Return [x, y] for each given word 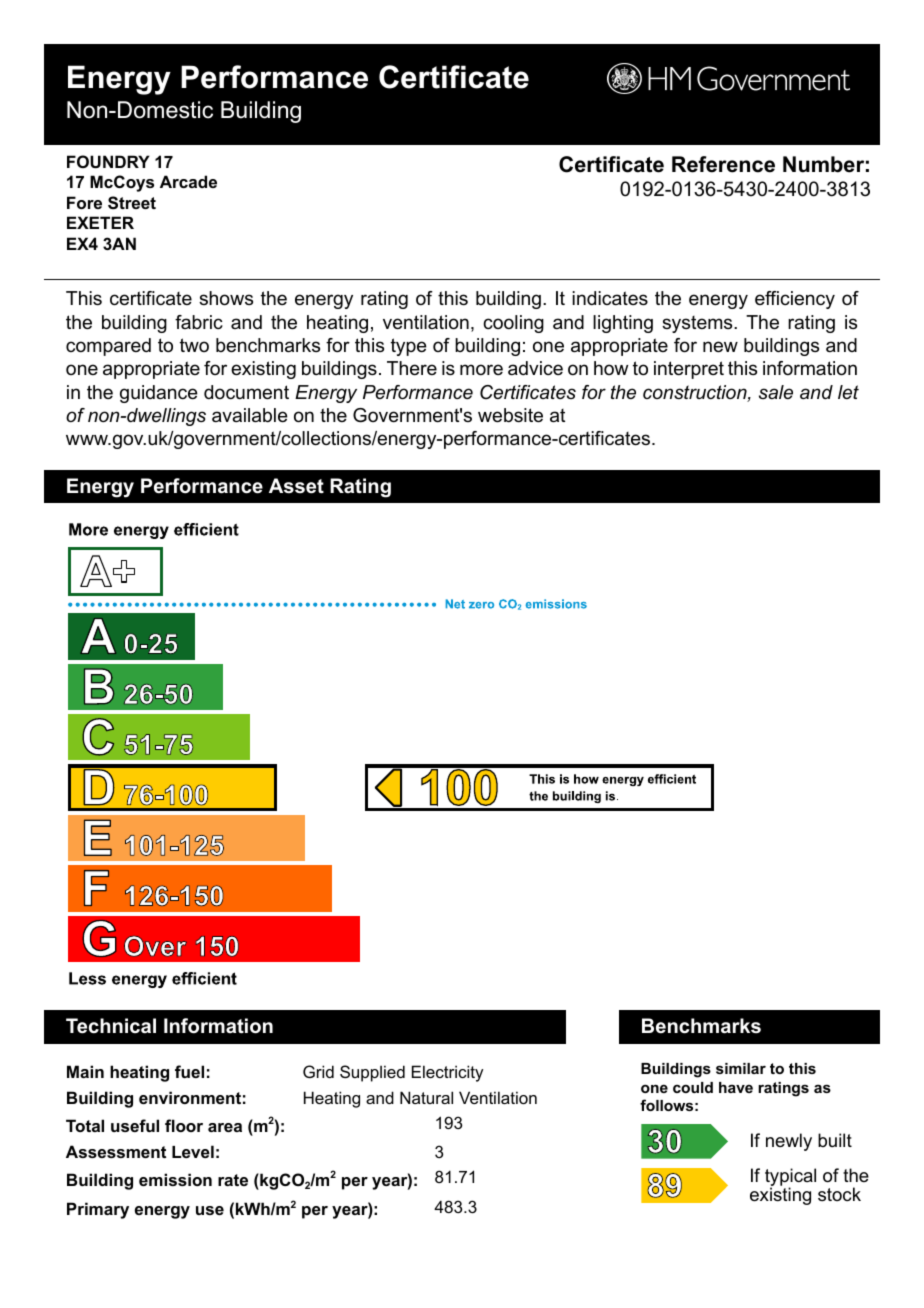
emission [175, 1179]
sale [776, 392]
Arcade [188, 181]
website [510, 415]
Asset [296, 486]
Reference [723, 164]
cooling [513, 324]
